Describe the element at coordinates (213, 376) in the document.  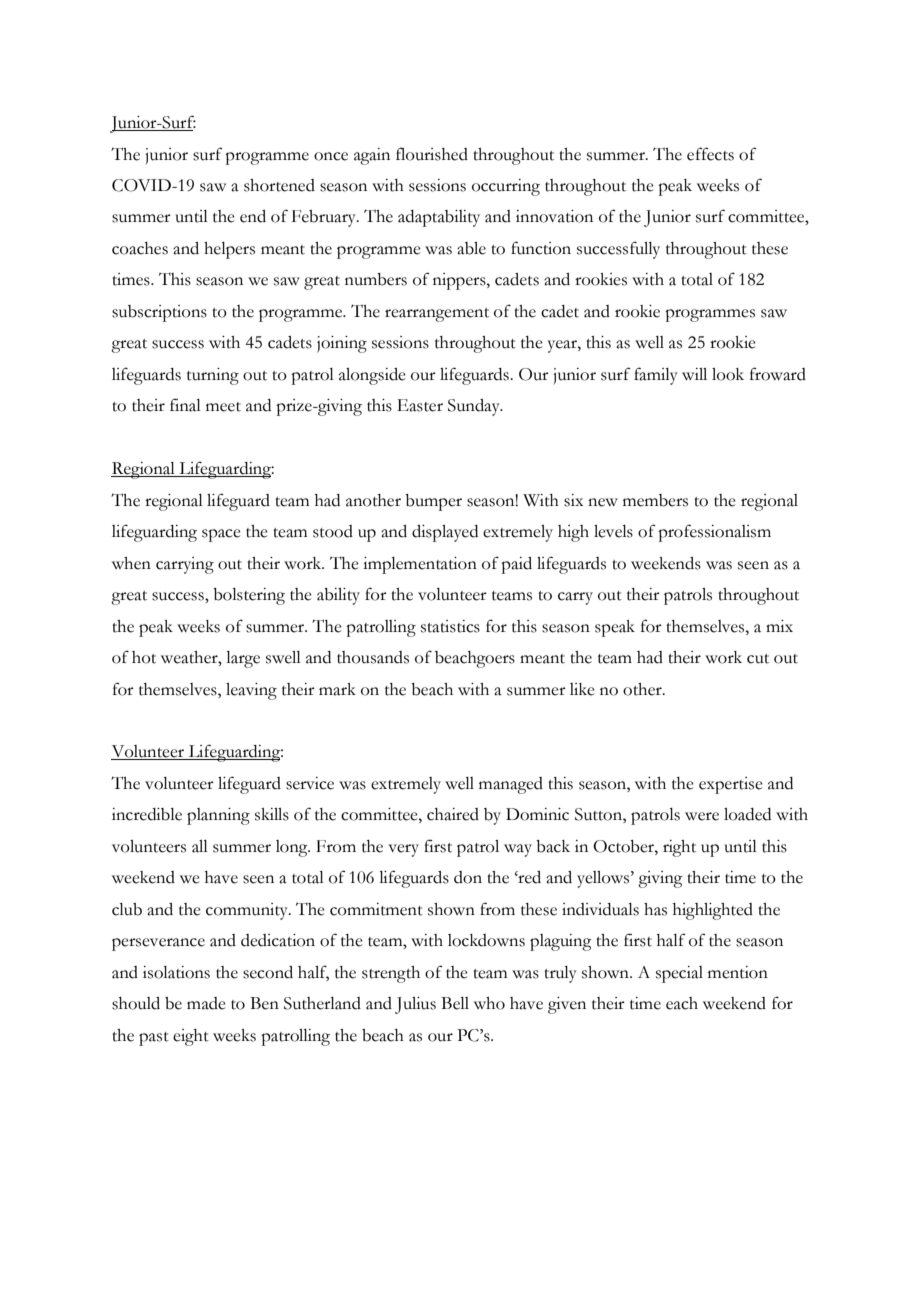
I see `turning` at that location.
